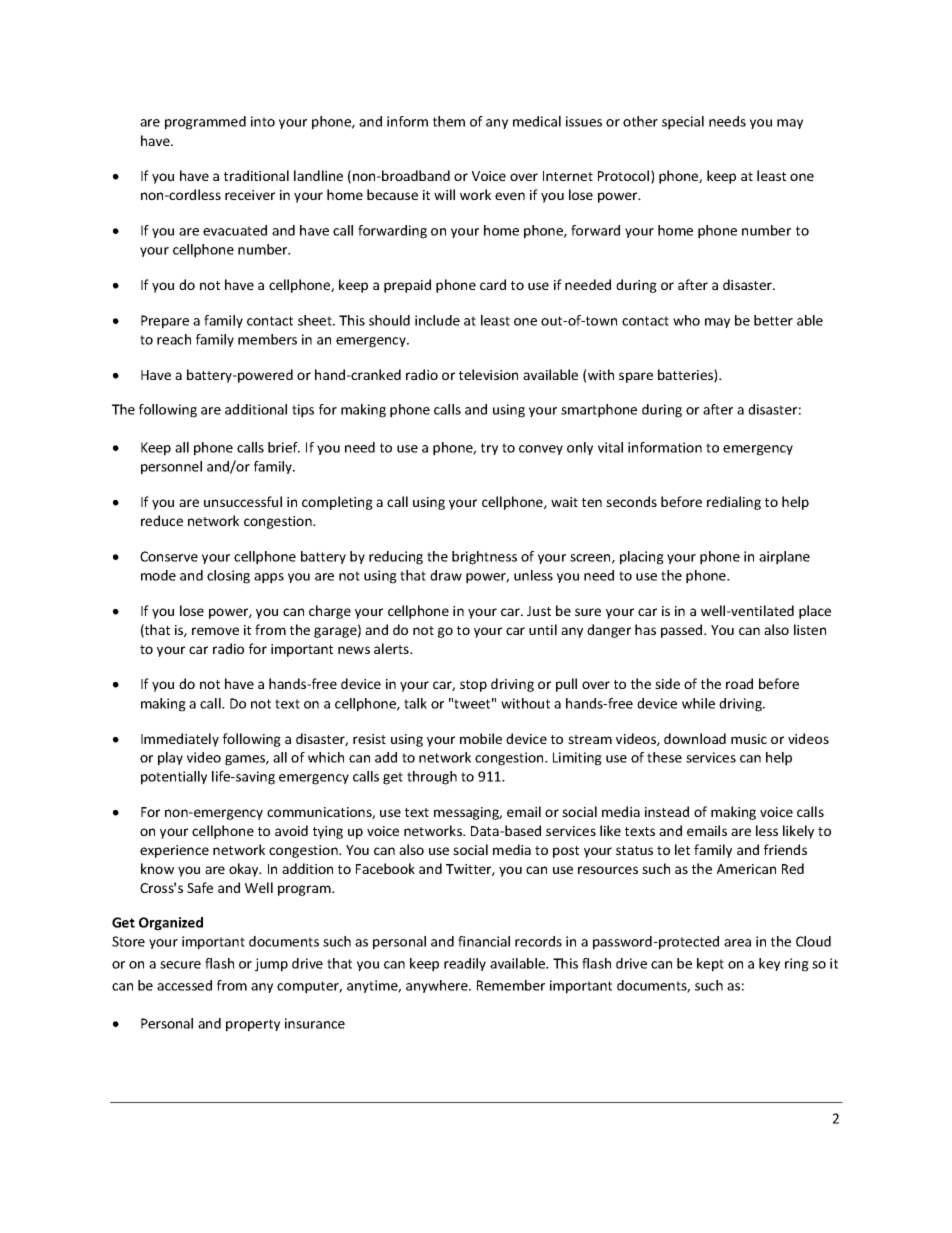 This document has height=1233, width=952. Describe the element at coordinates (773, 320) in the document. I see `better` at that location.
